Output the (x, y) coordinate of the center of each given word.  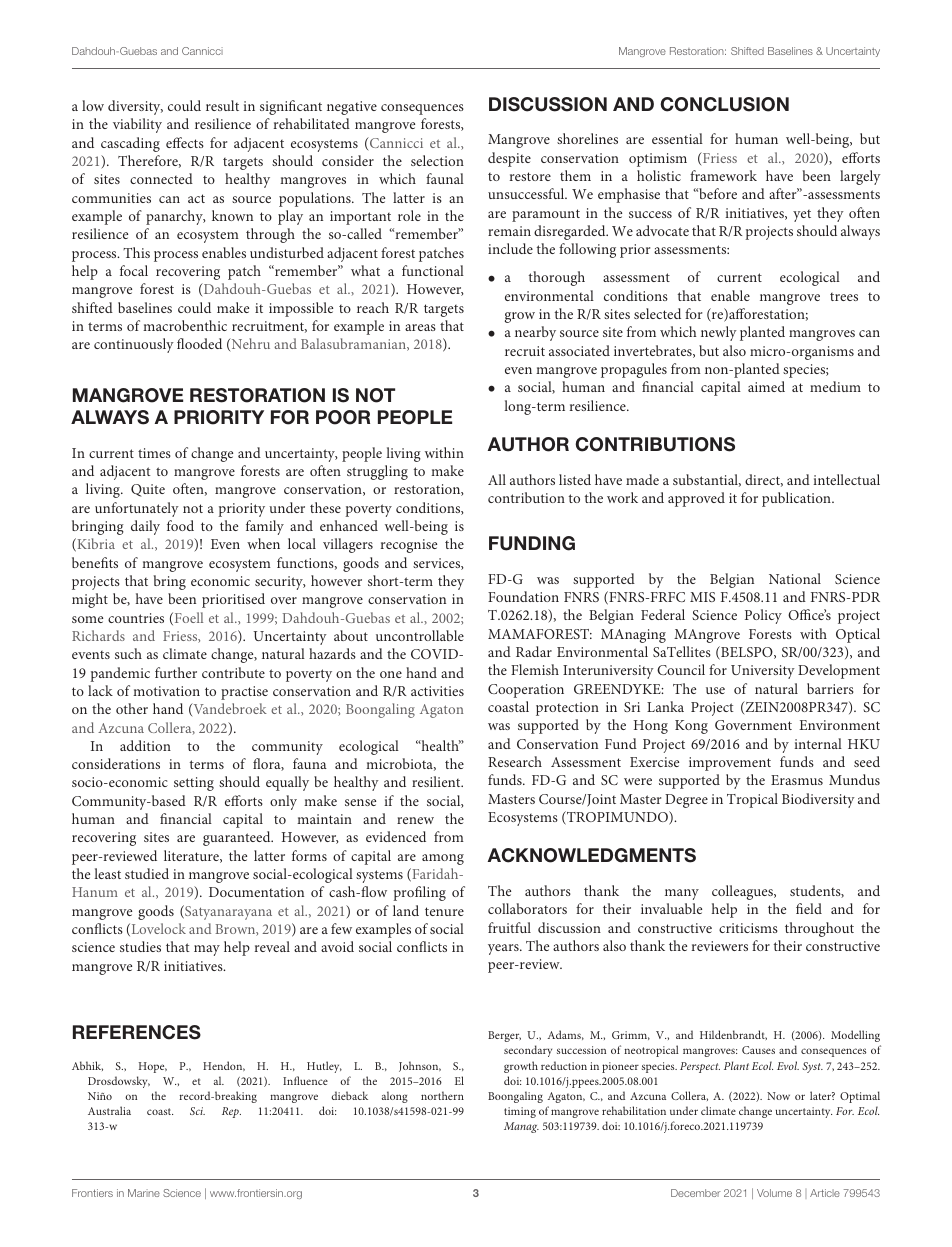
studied (147, 873)
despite (509, 159)
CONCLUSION (724, 104)
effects (185, 142)
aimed (766, 386)
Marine (144, 1193)
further (176, 672)
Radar (534, 651)
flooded (199, 343)
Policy (763, 616)
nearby (535, 333)
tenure (444, 911)
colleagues (743, 892)
